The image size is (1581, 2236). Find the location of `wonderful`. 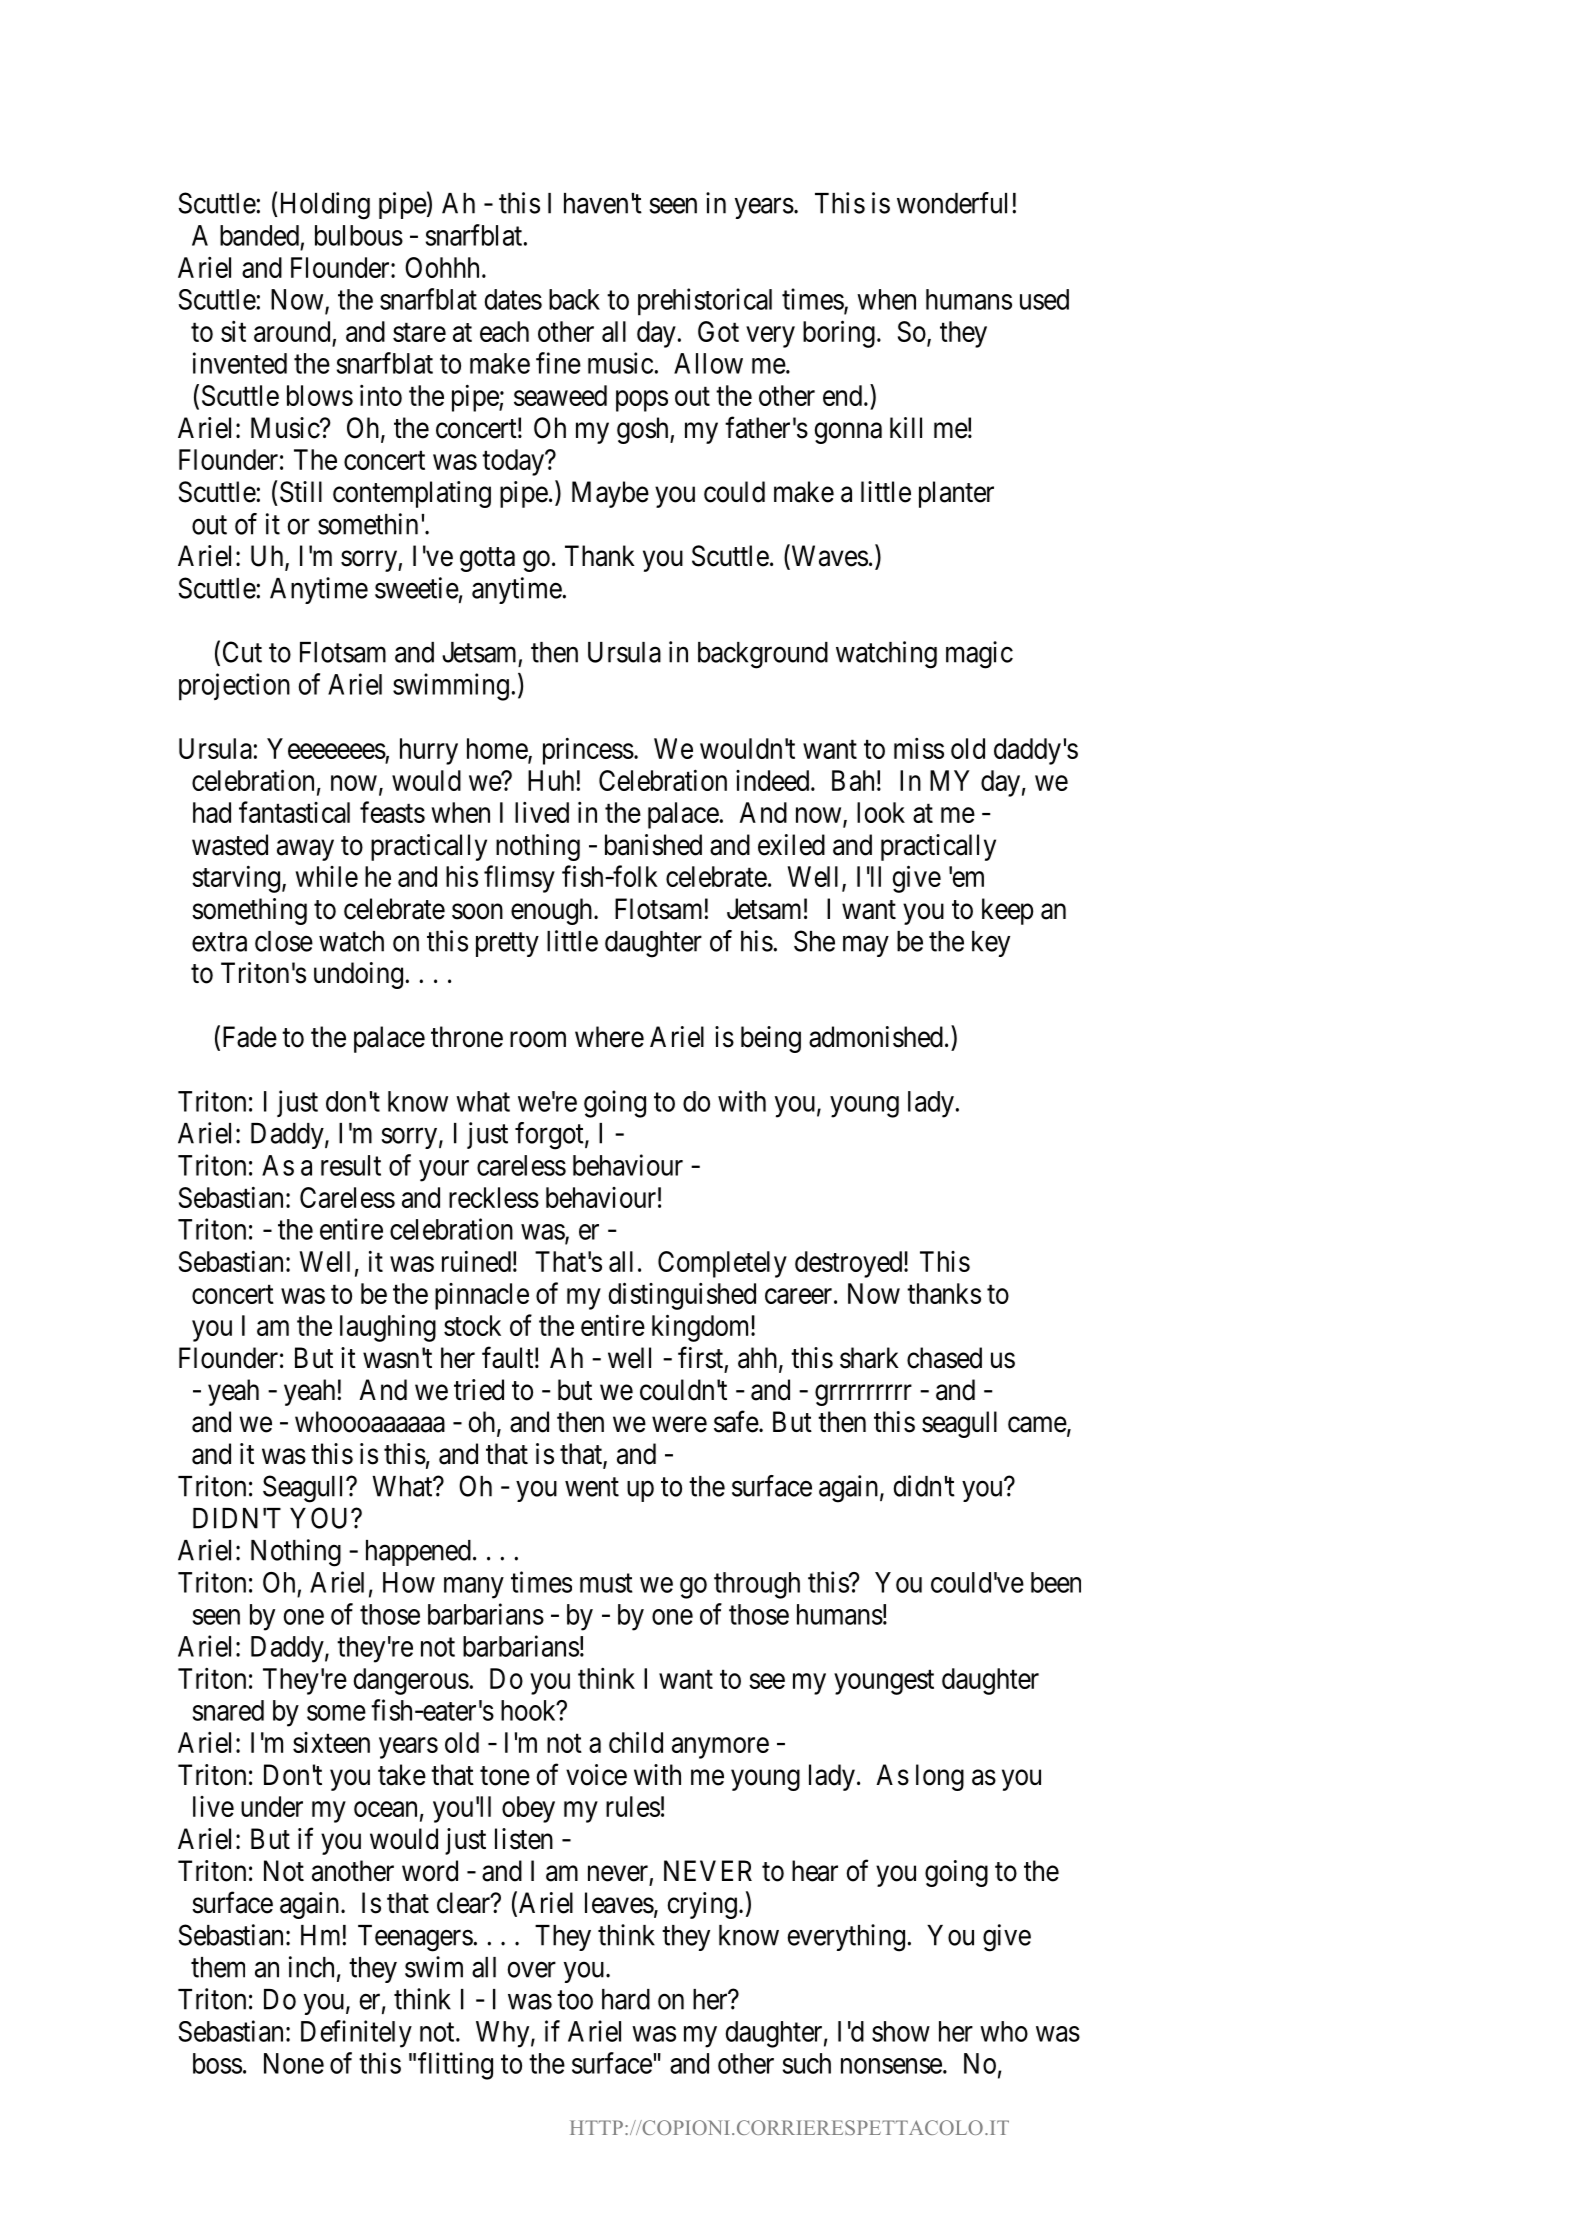

wonderful is located at coordinates (955, 203).
